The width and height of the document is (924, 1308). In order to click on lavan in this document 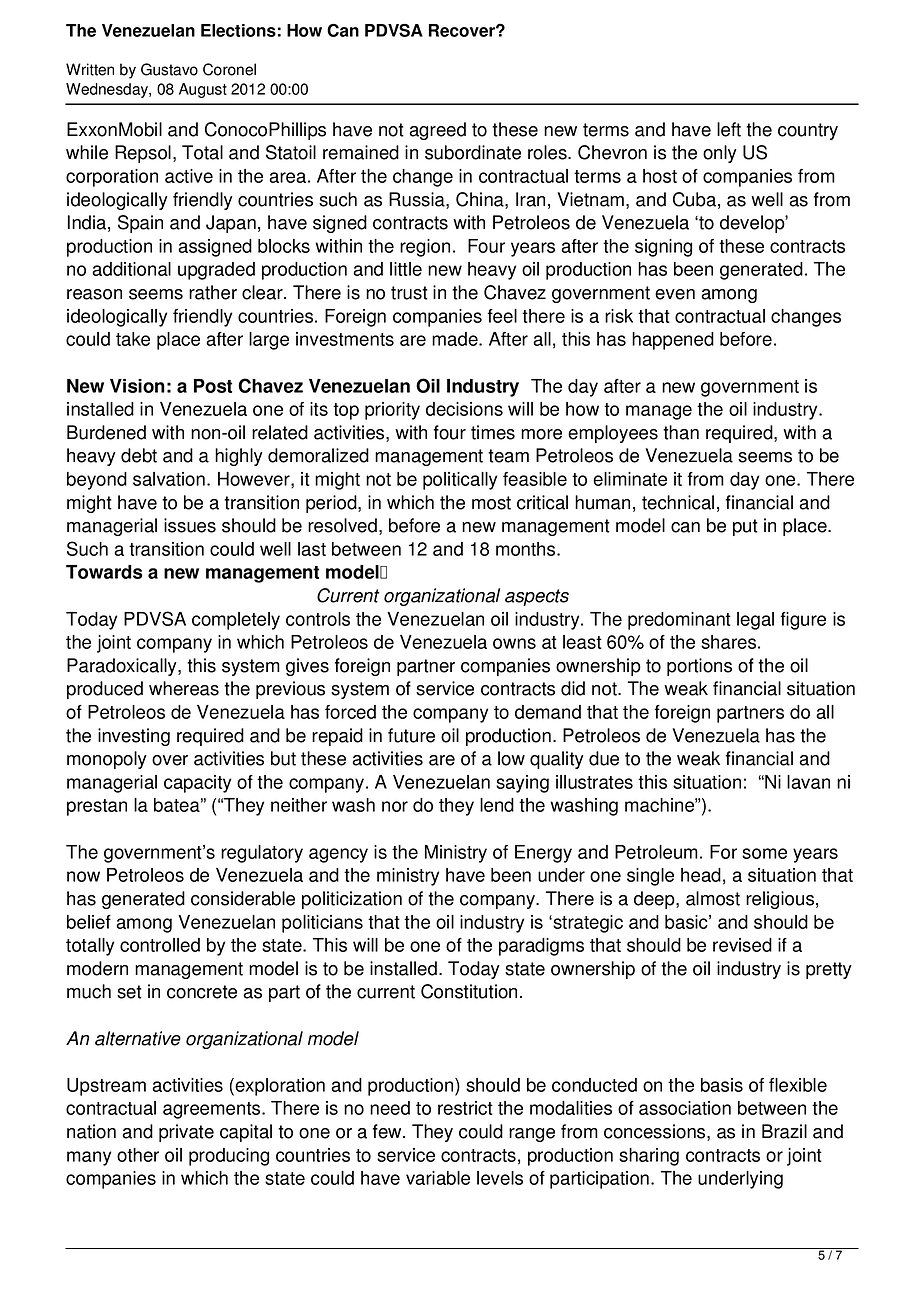, I will do `click(808, 782)`.
